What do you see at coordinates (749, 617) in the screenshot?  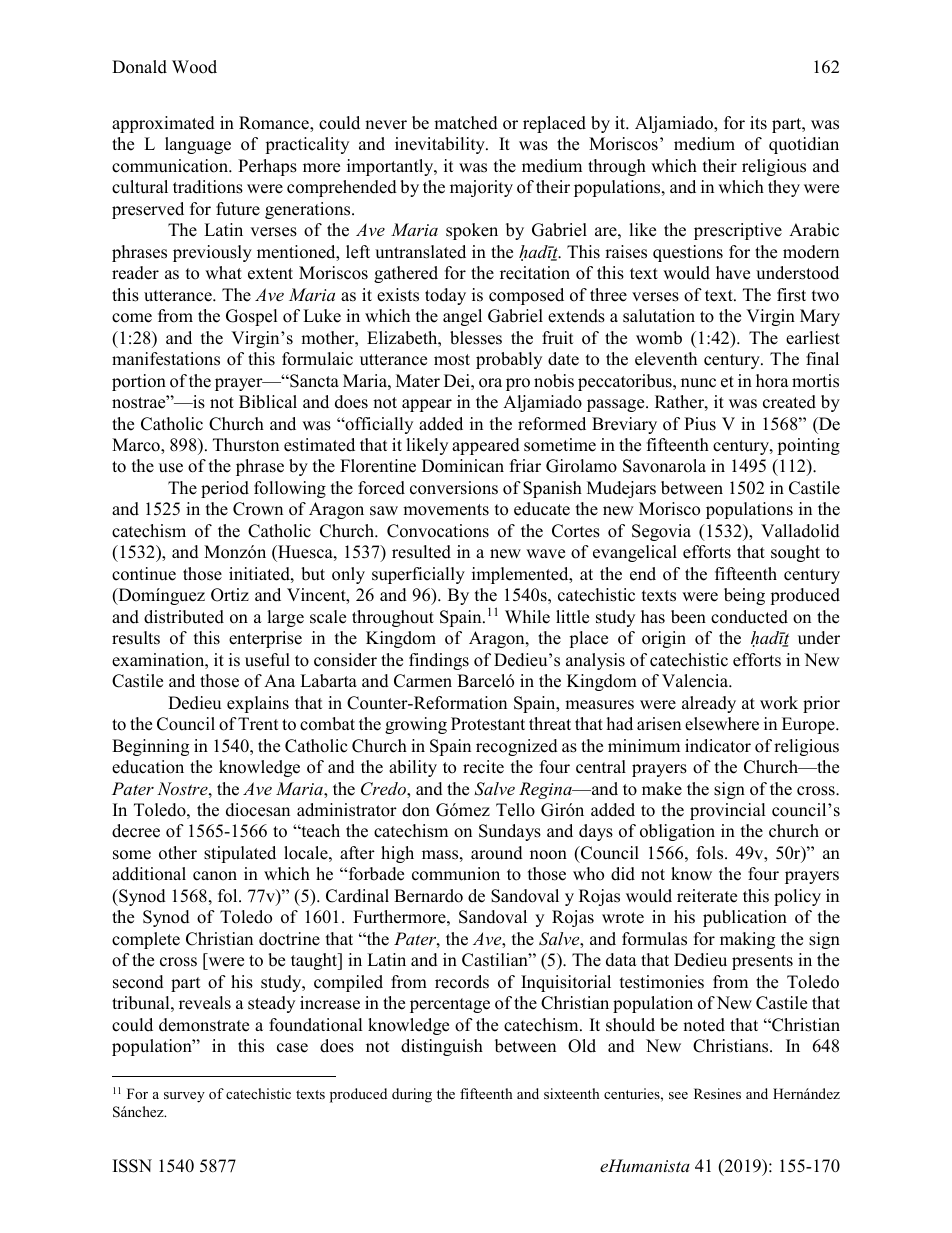 I see `conducted` at bounding box center [749, 617].
